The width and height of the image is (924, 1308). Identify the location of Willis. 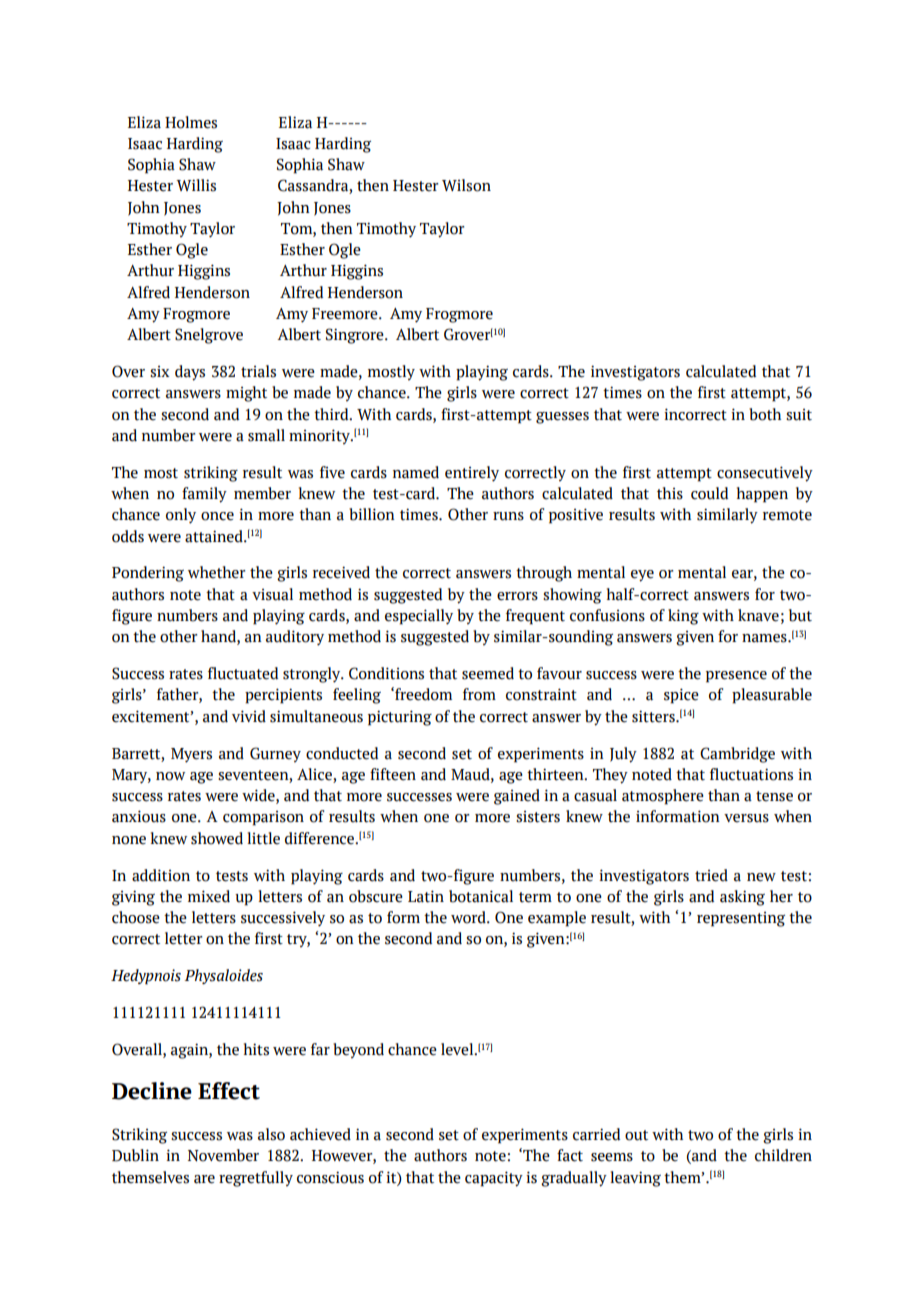
(196, 185).
